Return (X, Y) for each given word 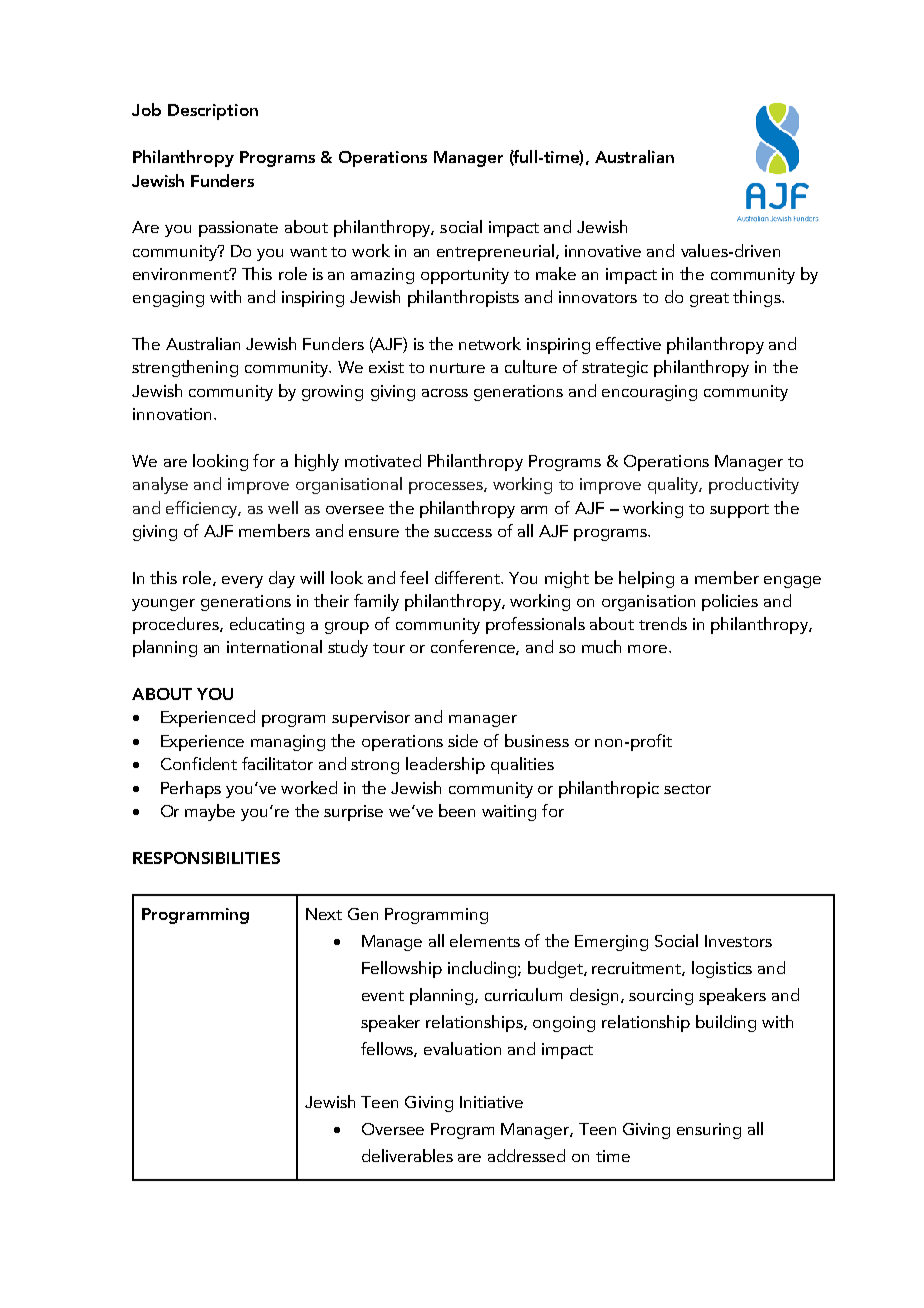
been (457, 810)
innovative (603, 251)
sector (687, 789)
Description (213, 112)
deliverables (407, 1155)
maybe (210, 812)
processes (447, 488)
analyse (160, 485)
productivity (754, 485)
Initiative (491, 1102)
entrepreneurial (495, 252)
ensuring (709, 1131)
